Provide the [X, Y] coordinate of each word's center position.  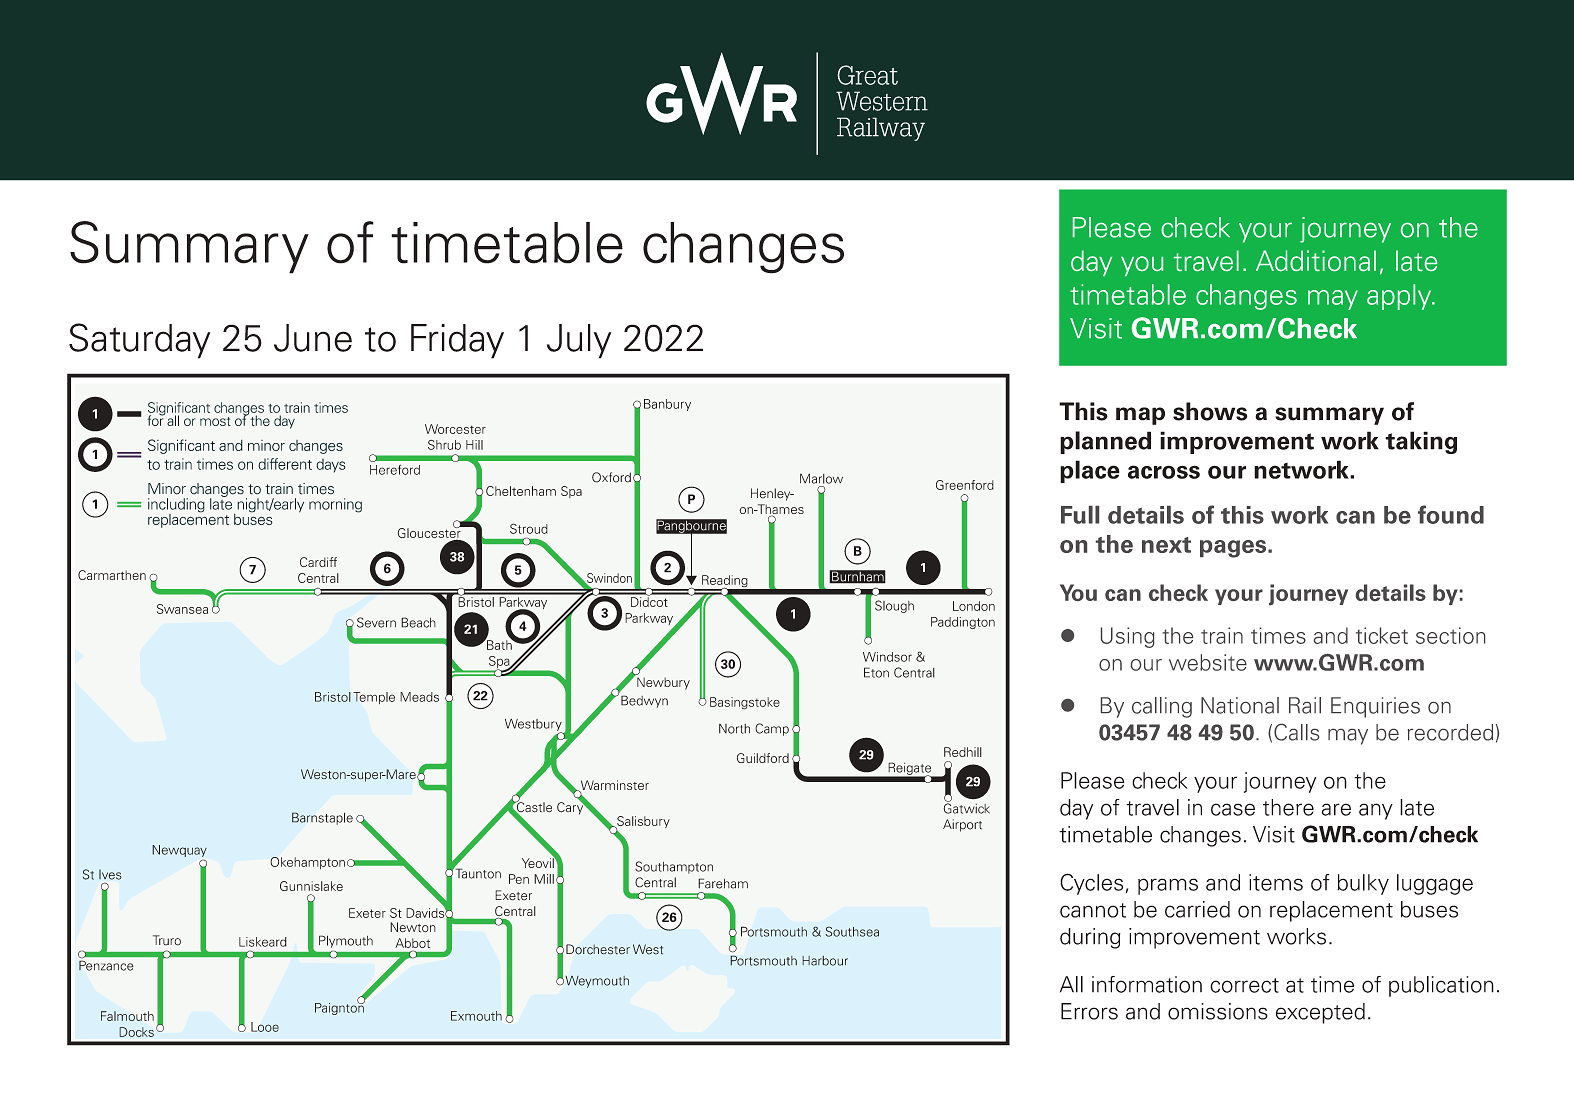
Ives [110, 874]
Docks [136, 1032]
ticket [1382, 635]
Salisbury [642, 823]
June [313, 338]
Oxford [611, 477]
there [1288, 807]
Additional [1316, 260]
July [579, 341]
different [285, 464]
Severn [376, 622]
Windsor [887, 657]
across [1164, 472]
